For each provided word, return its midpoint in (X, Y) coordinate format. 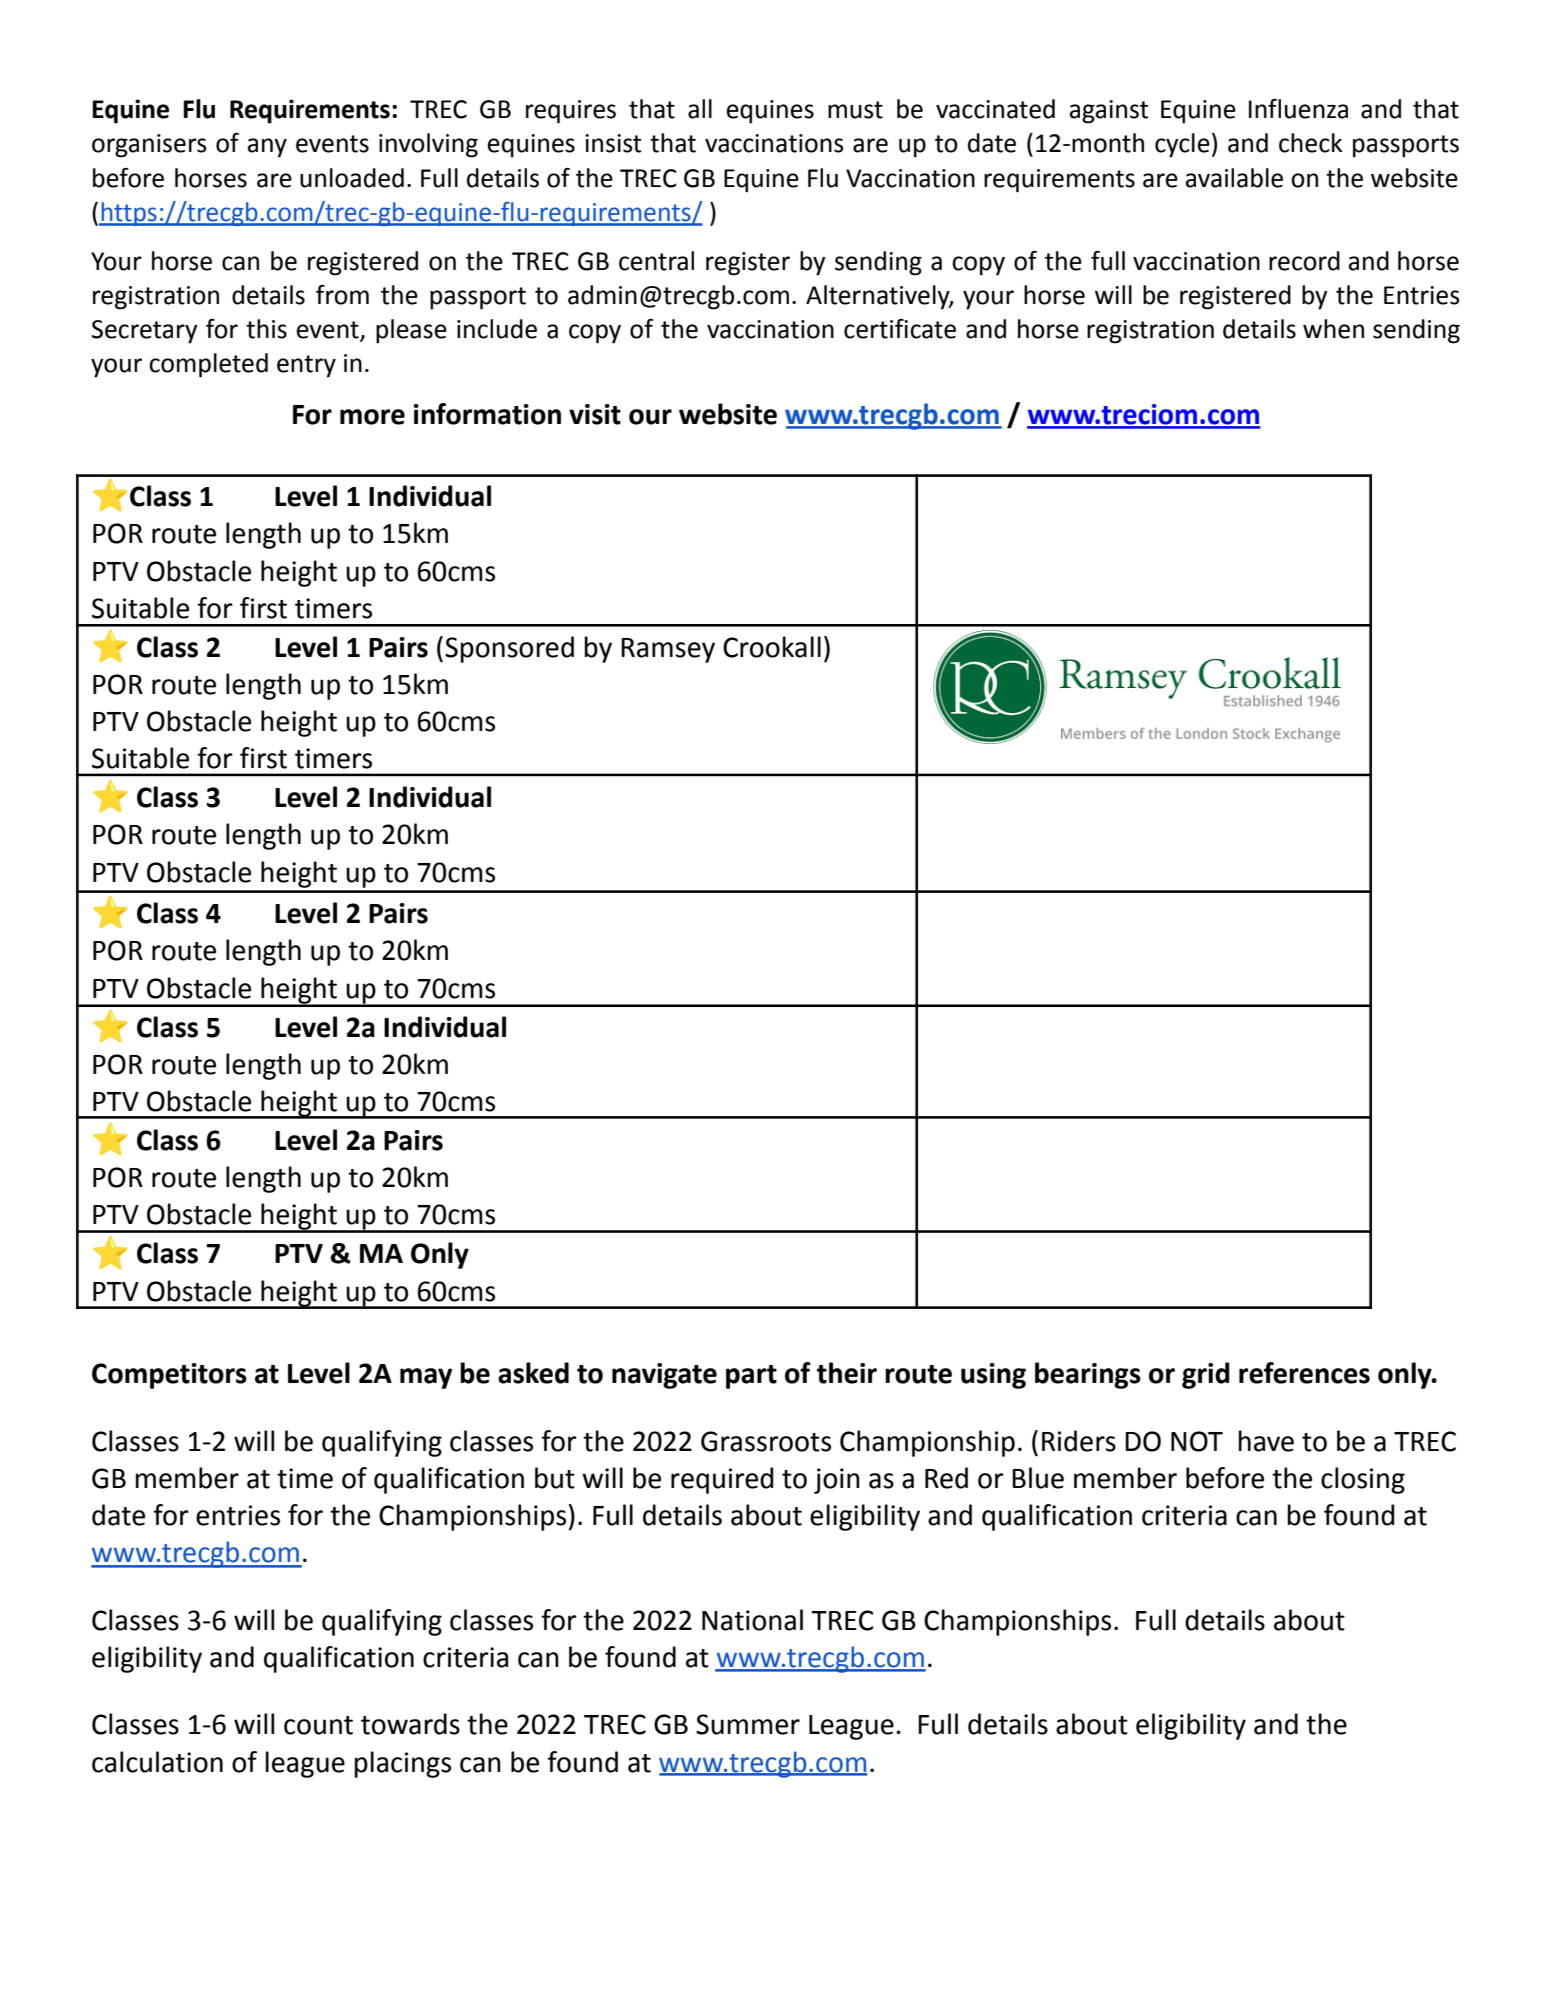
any (267, 148)
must (855, 110)
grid (1206, 1375)
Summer (748, 1724)
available (1234, 178)
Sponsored (509, 649)
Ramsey (668, 650)
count (318, 1725)
